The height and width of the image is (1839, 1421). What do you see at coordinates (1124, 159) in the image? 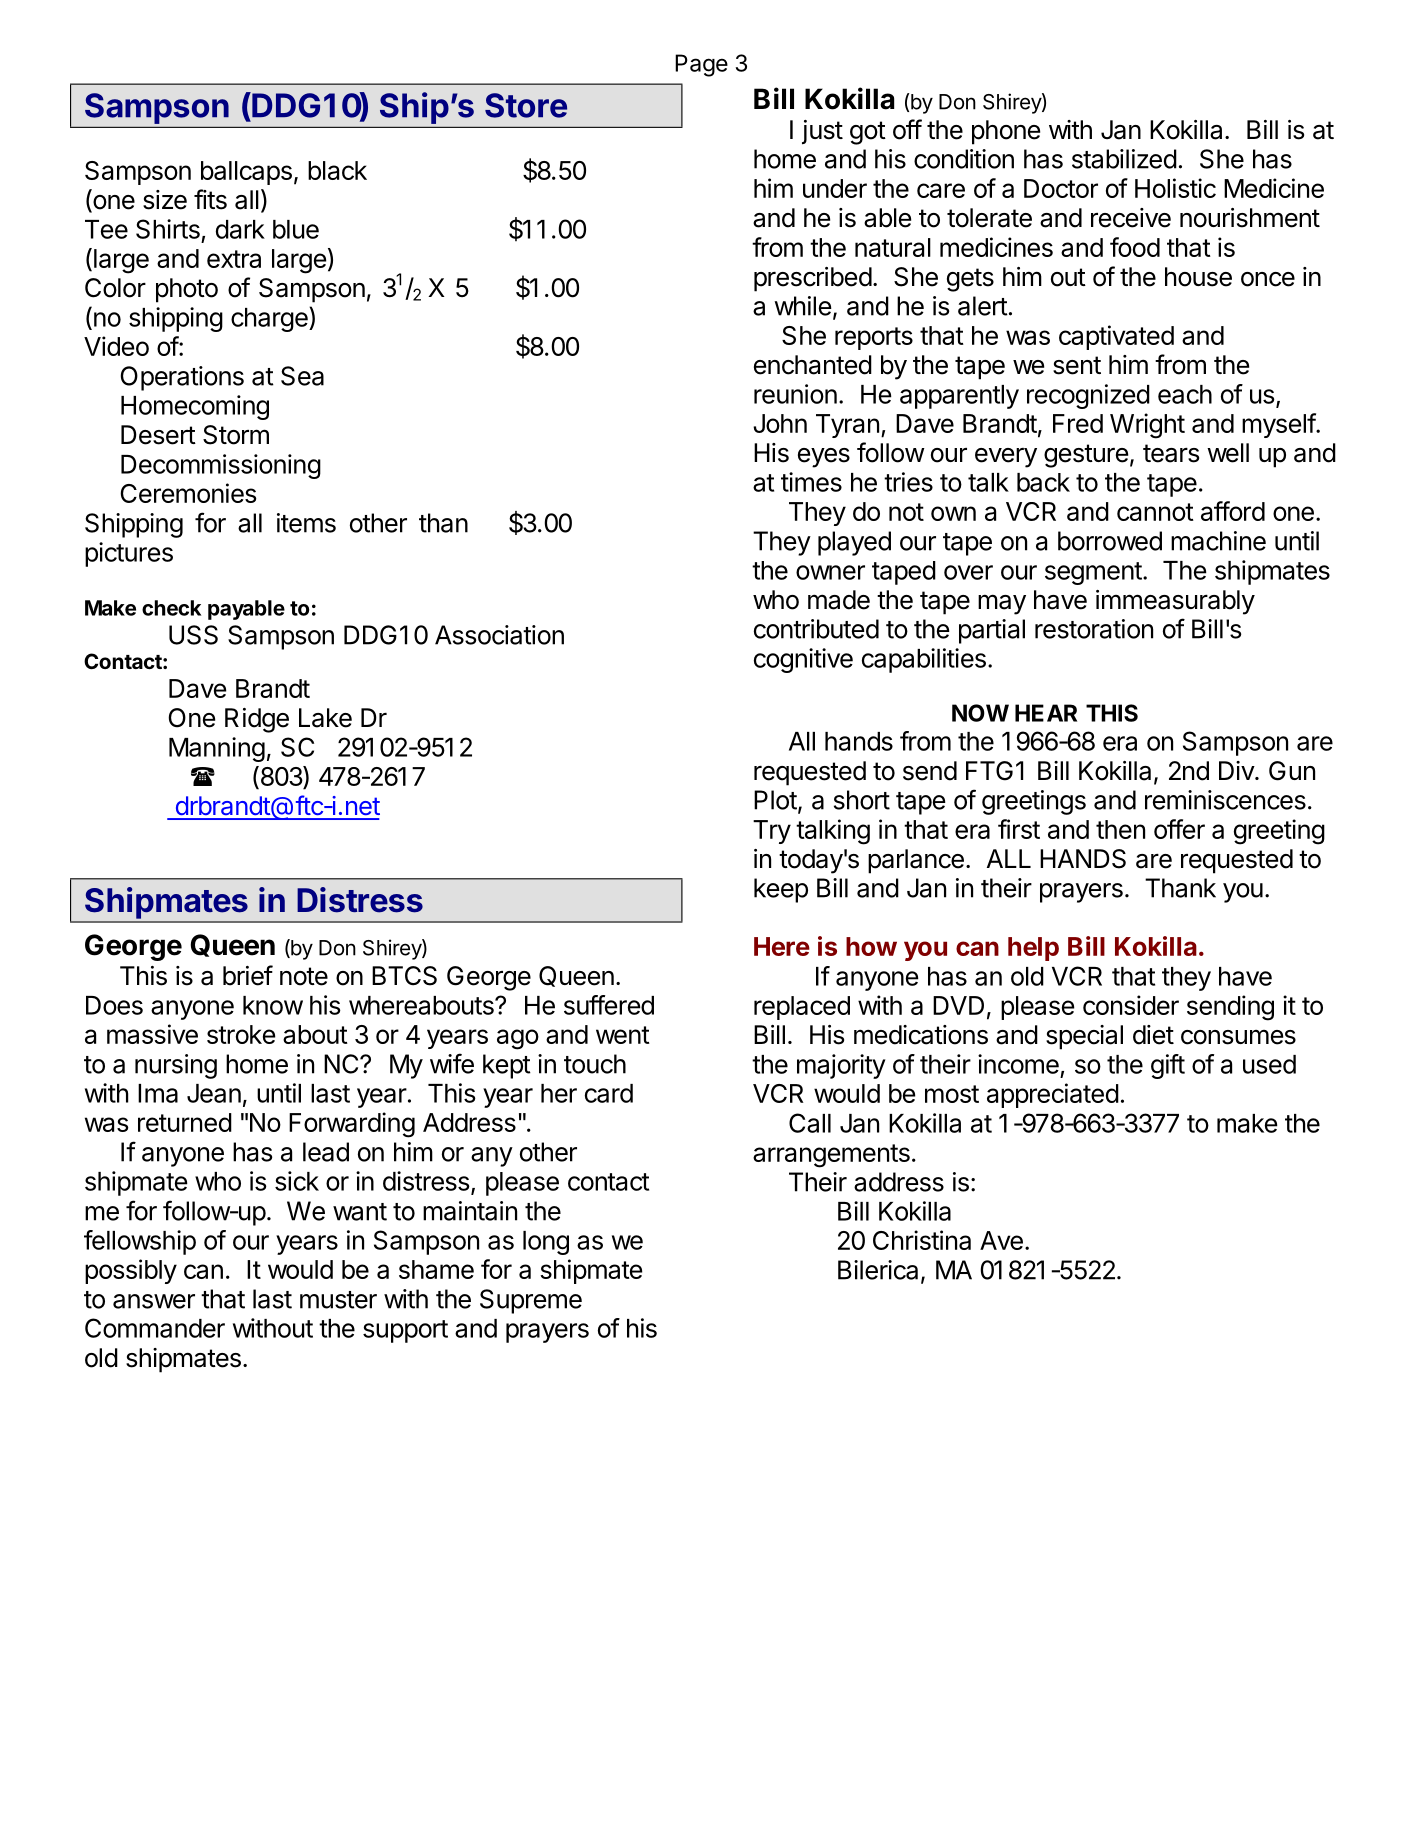
I see `stabilized` at bounding box center [1124, 159].
